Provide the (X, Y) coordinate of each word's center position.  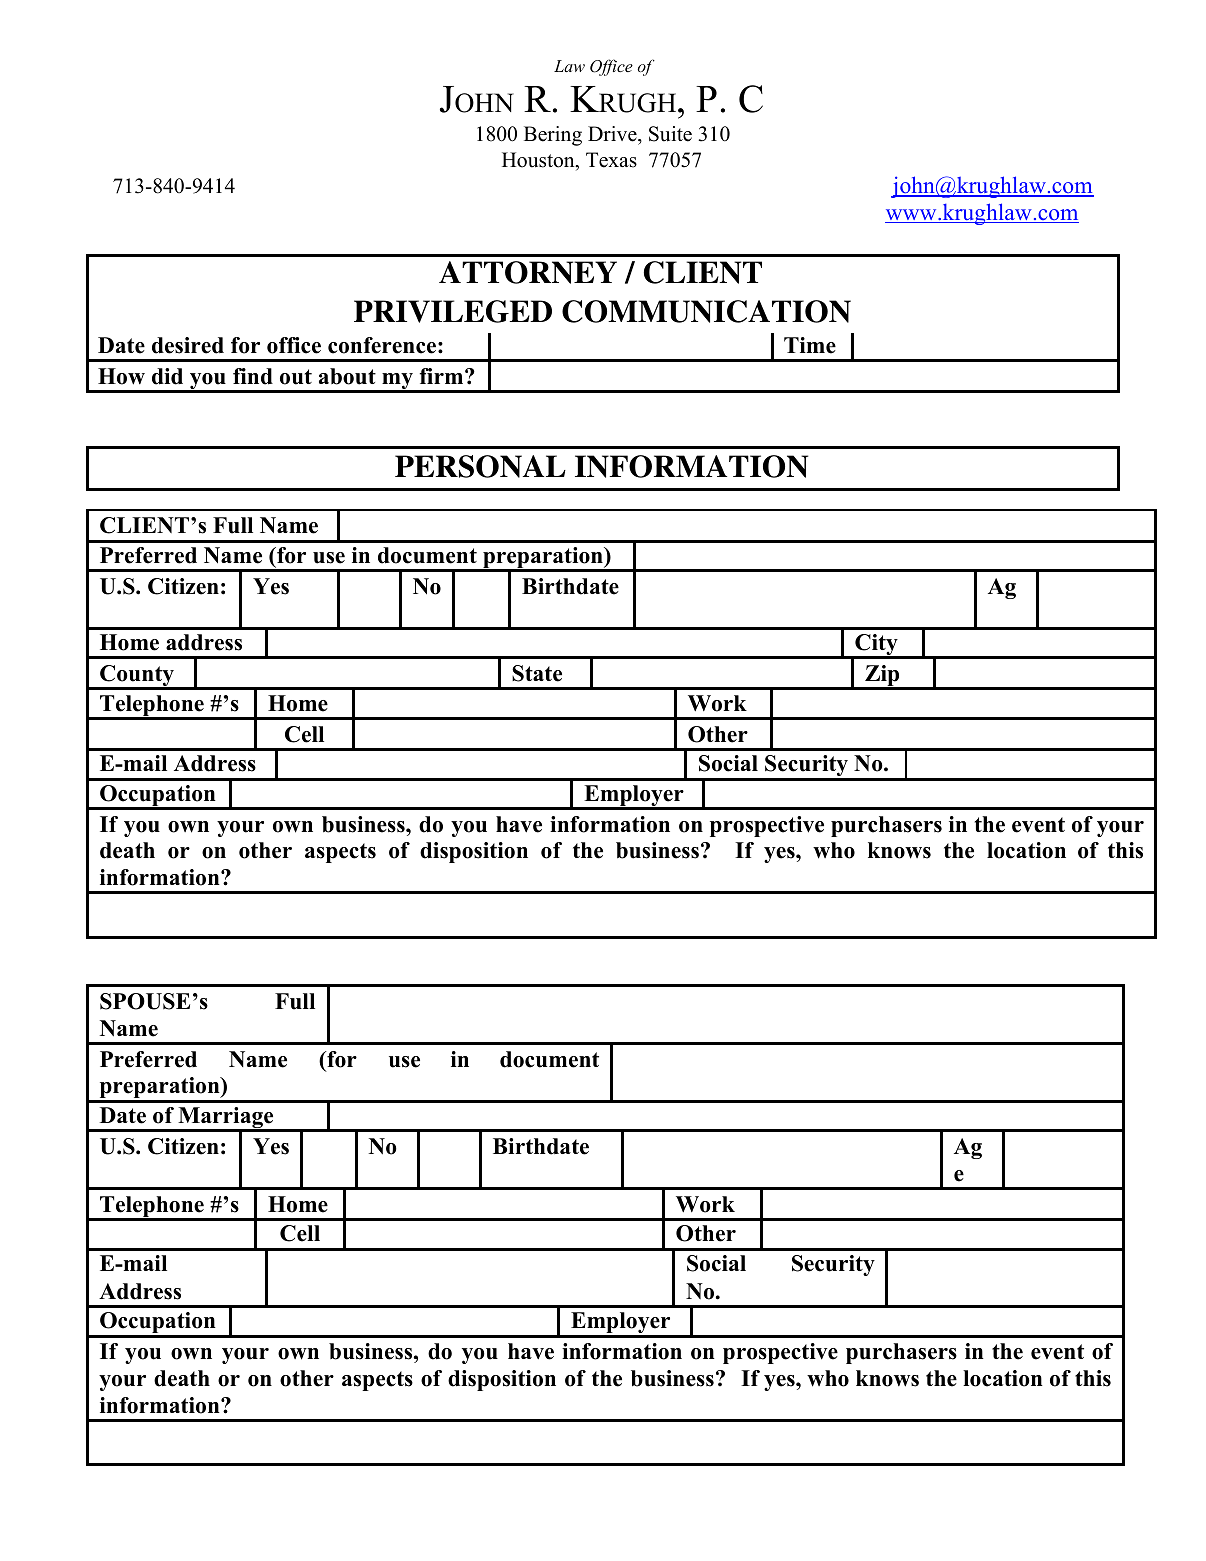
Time (810, 345)
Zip (882, 677)
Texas (611, 160)
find (253, 376)
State (537, 673)
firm (441, 376)
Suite (670, 134)
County (137, 677)
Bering (553, 136)
